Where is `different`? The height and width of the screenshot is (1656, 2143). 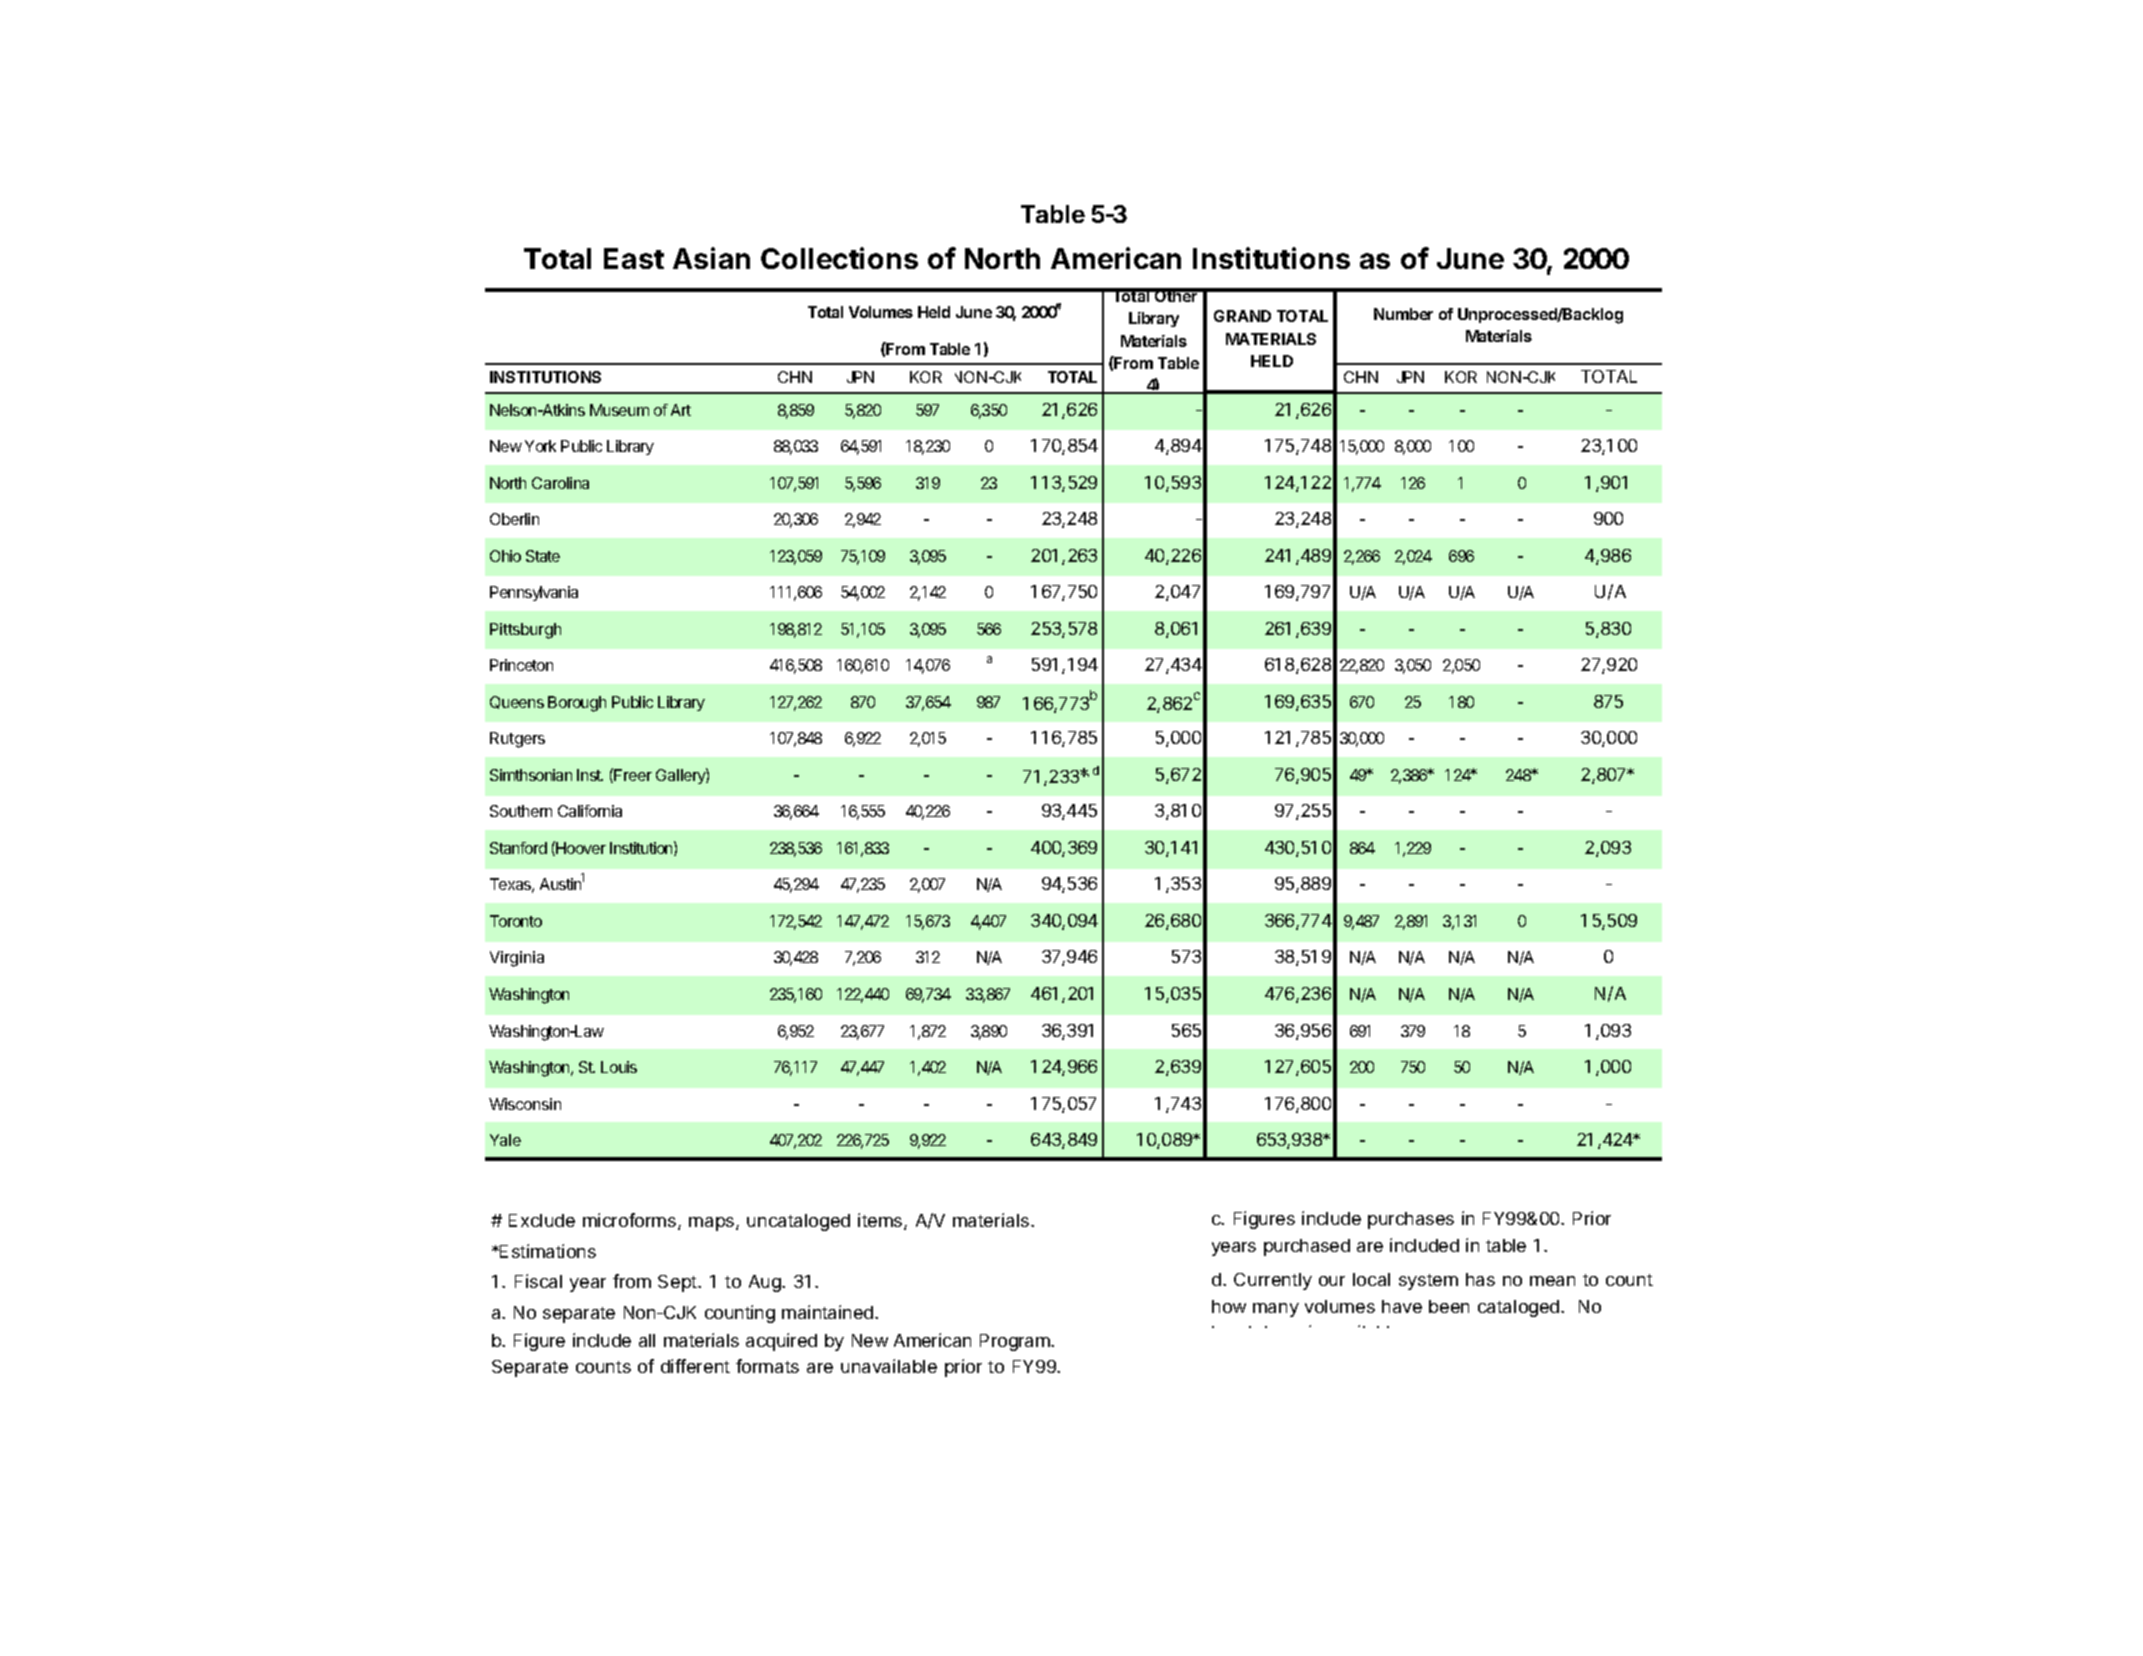 different is located at coordinates (695, 1366).
